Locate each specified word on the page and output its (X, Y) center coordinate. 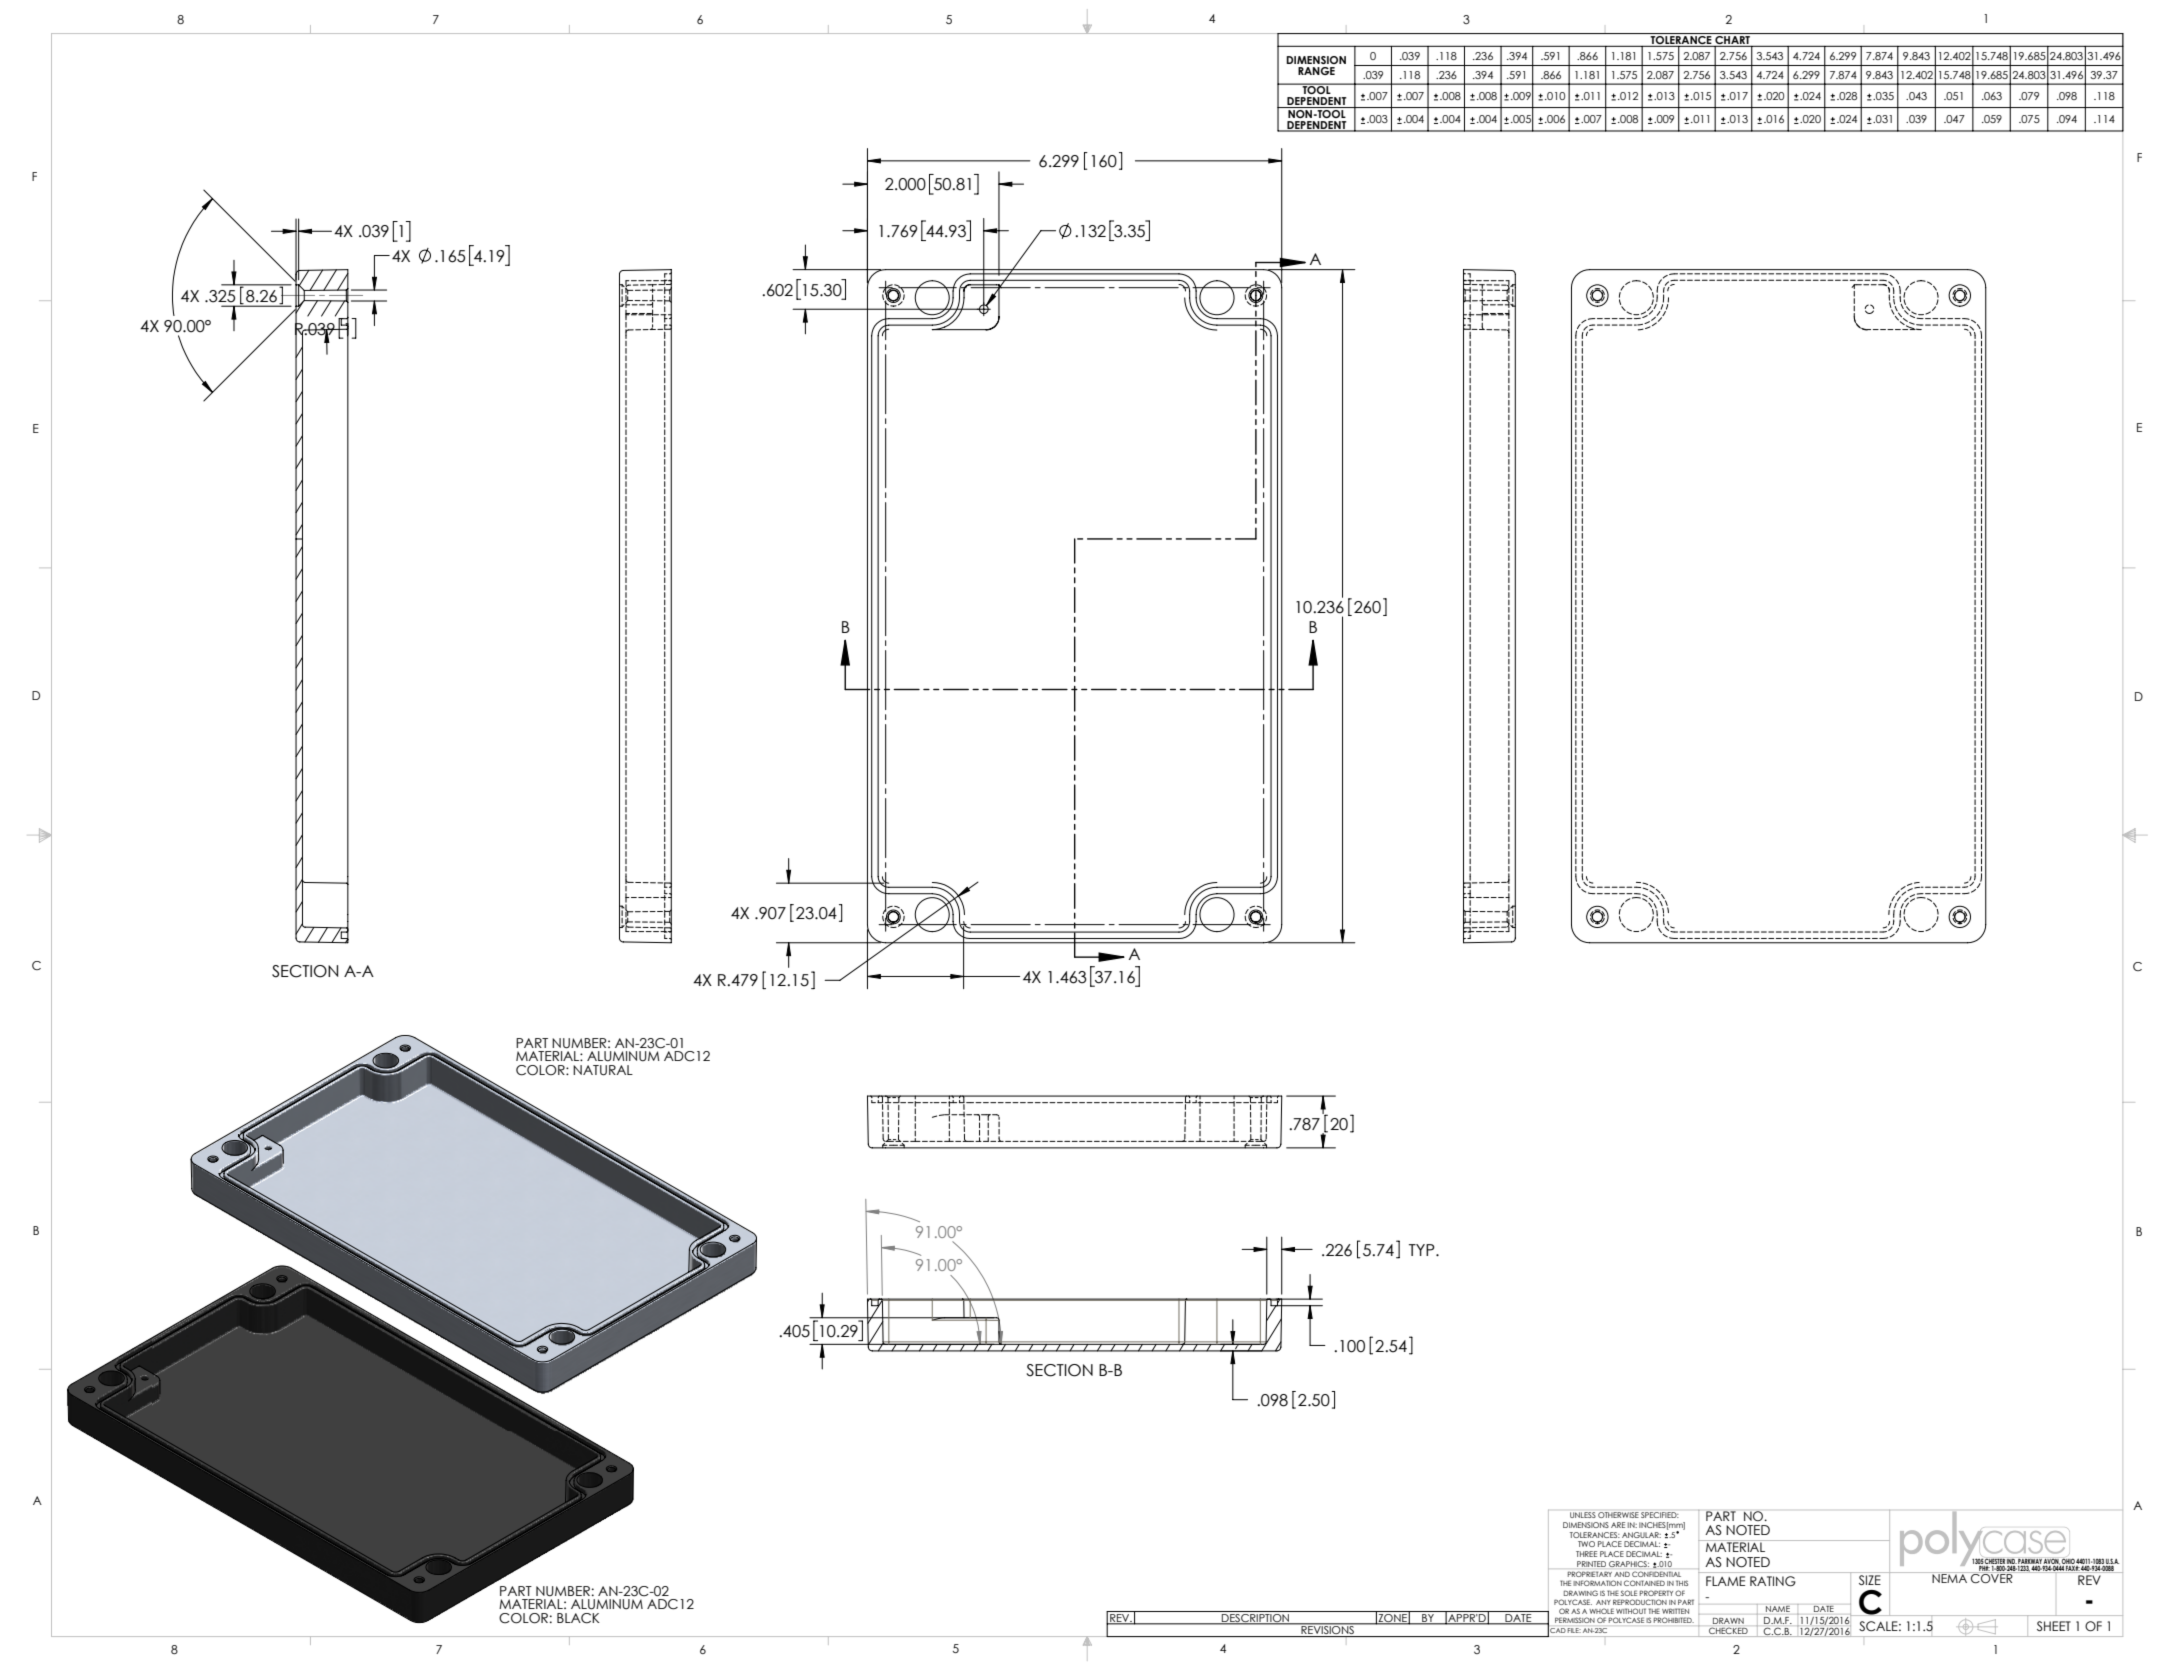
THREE (1586, 1554)
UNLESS (1583, 1515)
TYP (1423, 1250)
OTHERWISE (1618, 1515)
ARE (1618, 1525)
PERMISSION (1575, 1620)
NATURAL (603, 1070)
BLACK (578, 1618)
